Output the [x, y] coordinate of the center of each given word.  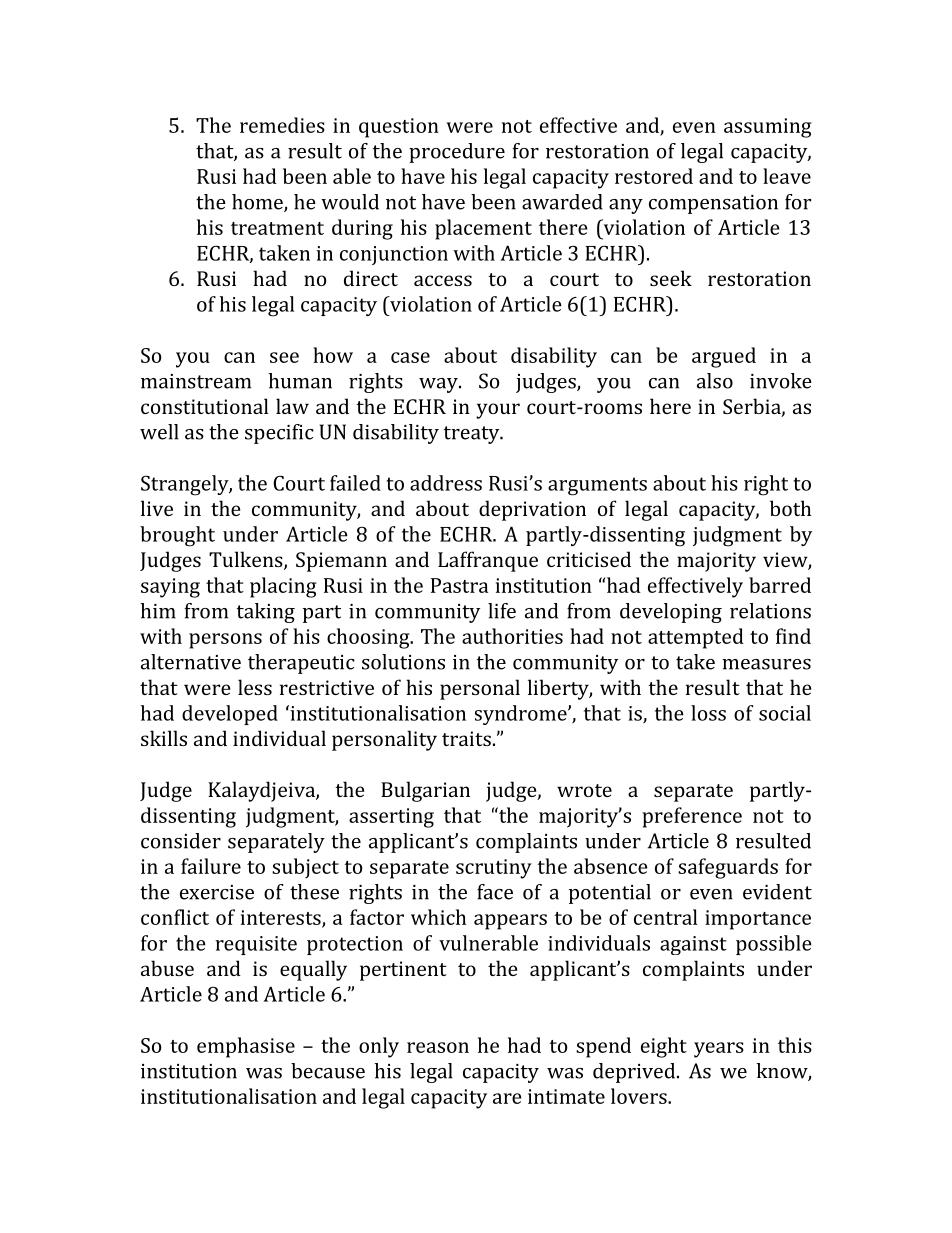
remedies [282, 125]
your [498, 411]
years [719, 1050]
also [715, 381]
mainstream [196, 381]
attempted [696, 638]
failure [211, 866]
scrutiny [494, 869]
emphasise [246, 1047]
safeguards [728, 868]
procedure [457, 153]
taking [266, 613]
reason [438, 1047]
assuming [768, 128]
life [502, 611]
